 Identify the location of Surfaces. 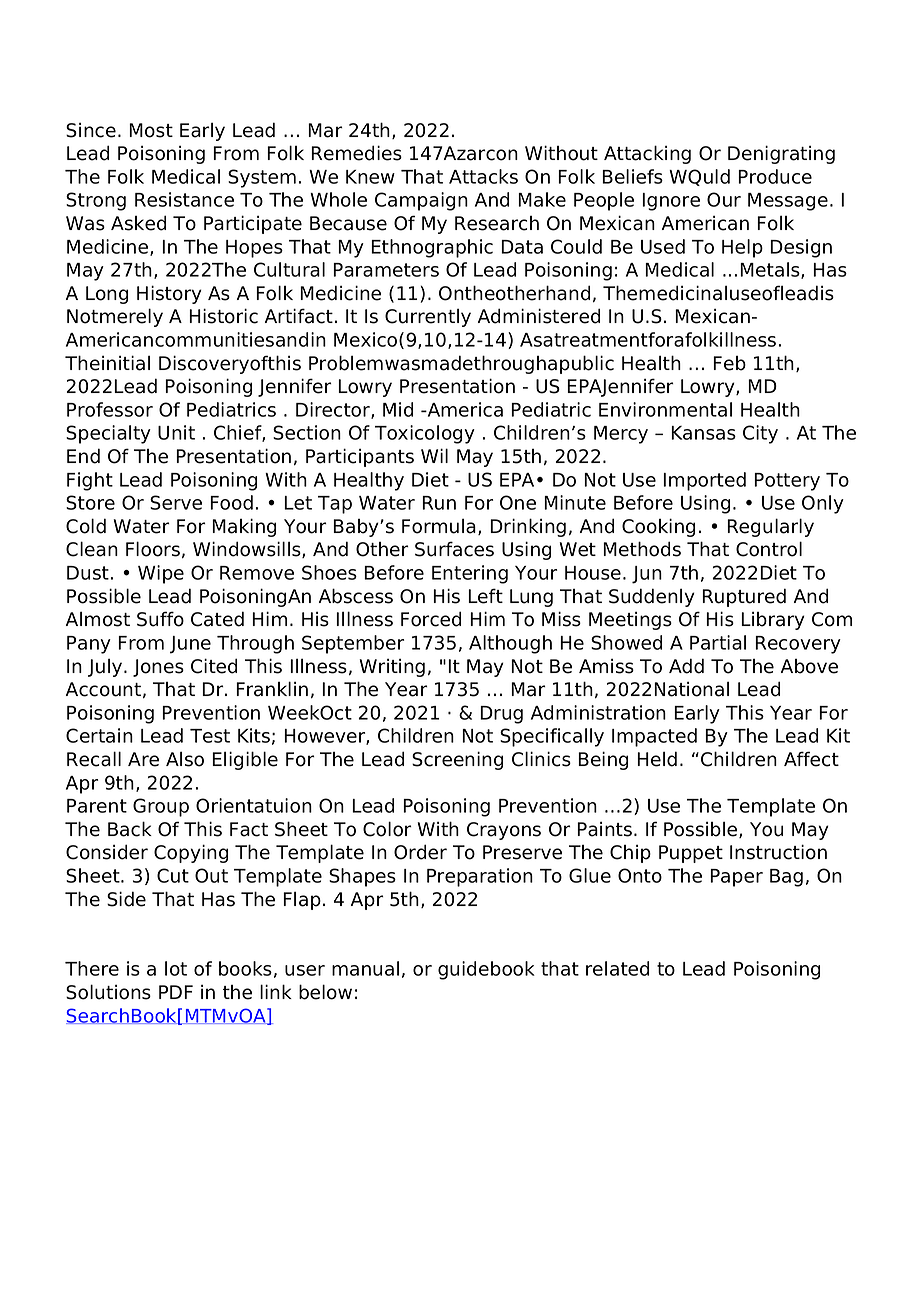
(454, 549).
